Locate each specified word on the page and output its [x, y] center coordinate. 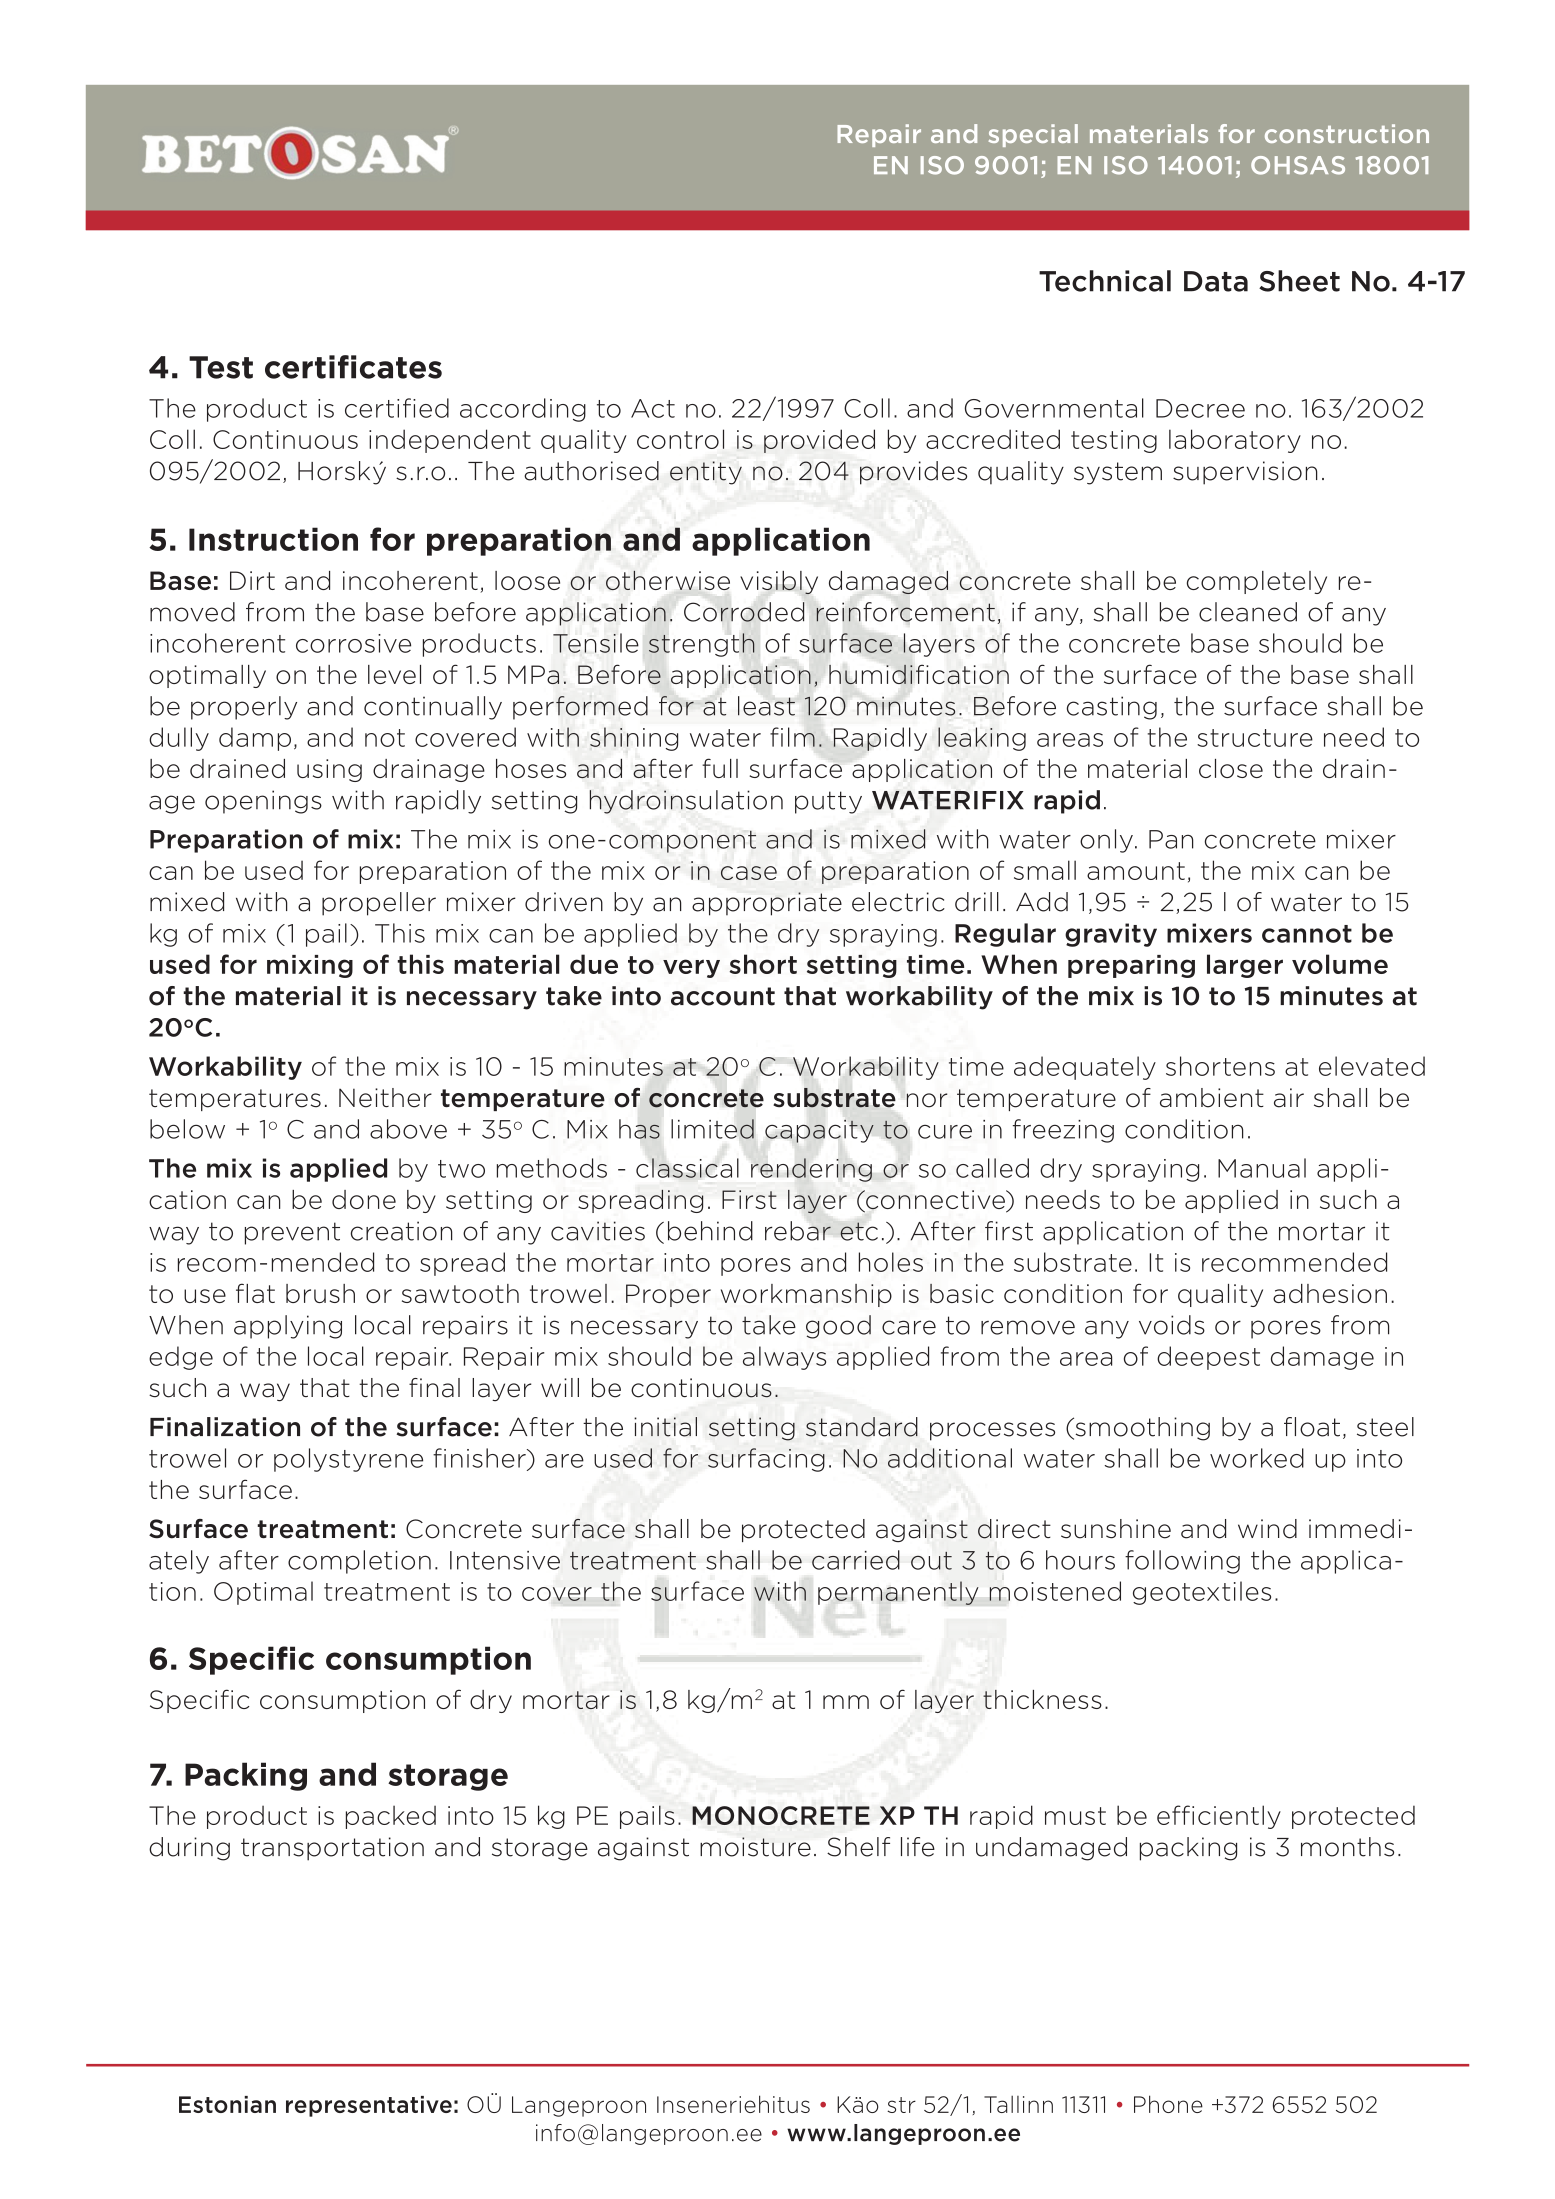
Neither [385, 1098]
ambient [1212, 1098]
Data [1216, 281]
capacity [819, 1131]
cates [401, 368]
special [1033, 135]
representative [369, 2106]
